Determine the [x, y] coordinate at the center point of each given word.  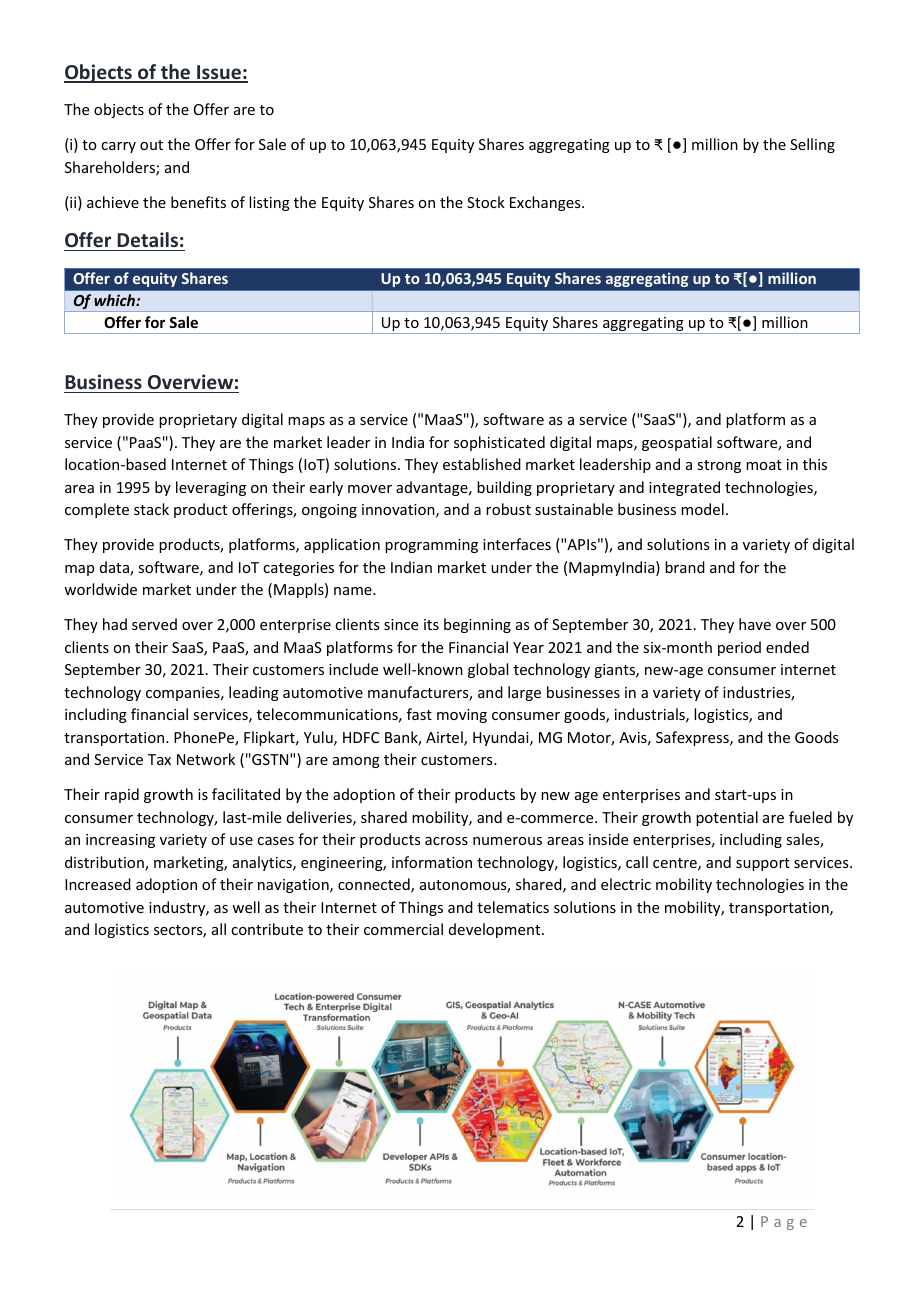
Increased [98, 884]
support [763, 864]
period [739, 648]
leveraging [211, 488]
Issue [219, 73]
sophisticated [499, 443]
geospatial [677, 443]
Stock [486, 202]
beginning [477, 625]
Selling [812, 145]
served [154, 624]
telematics [513, 907]
